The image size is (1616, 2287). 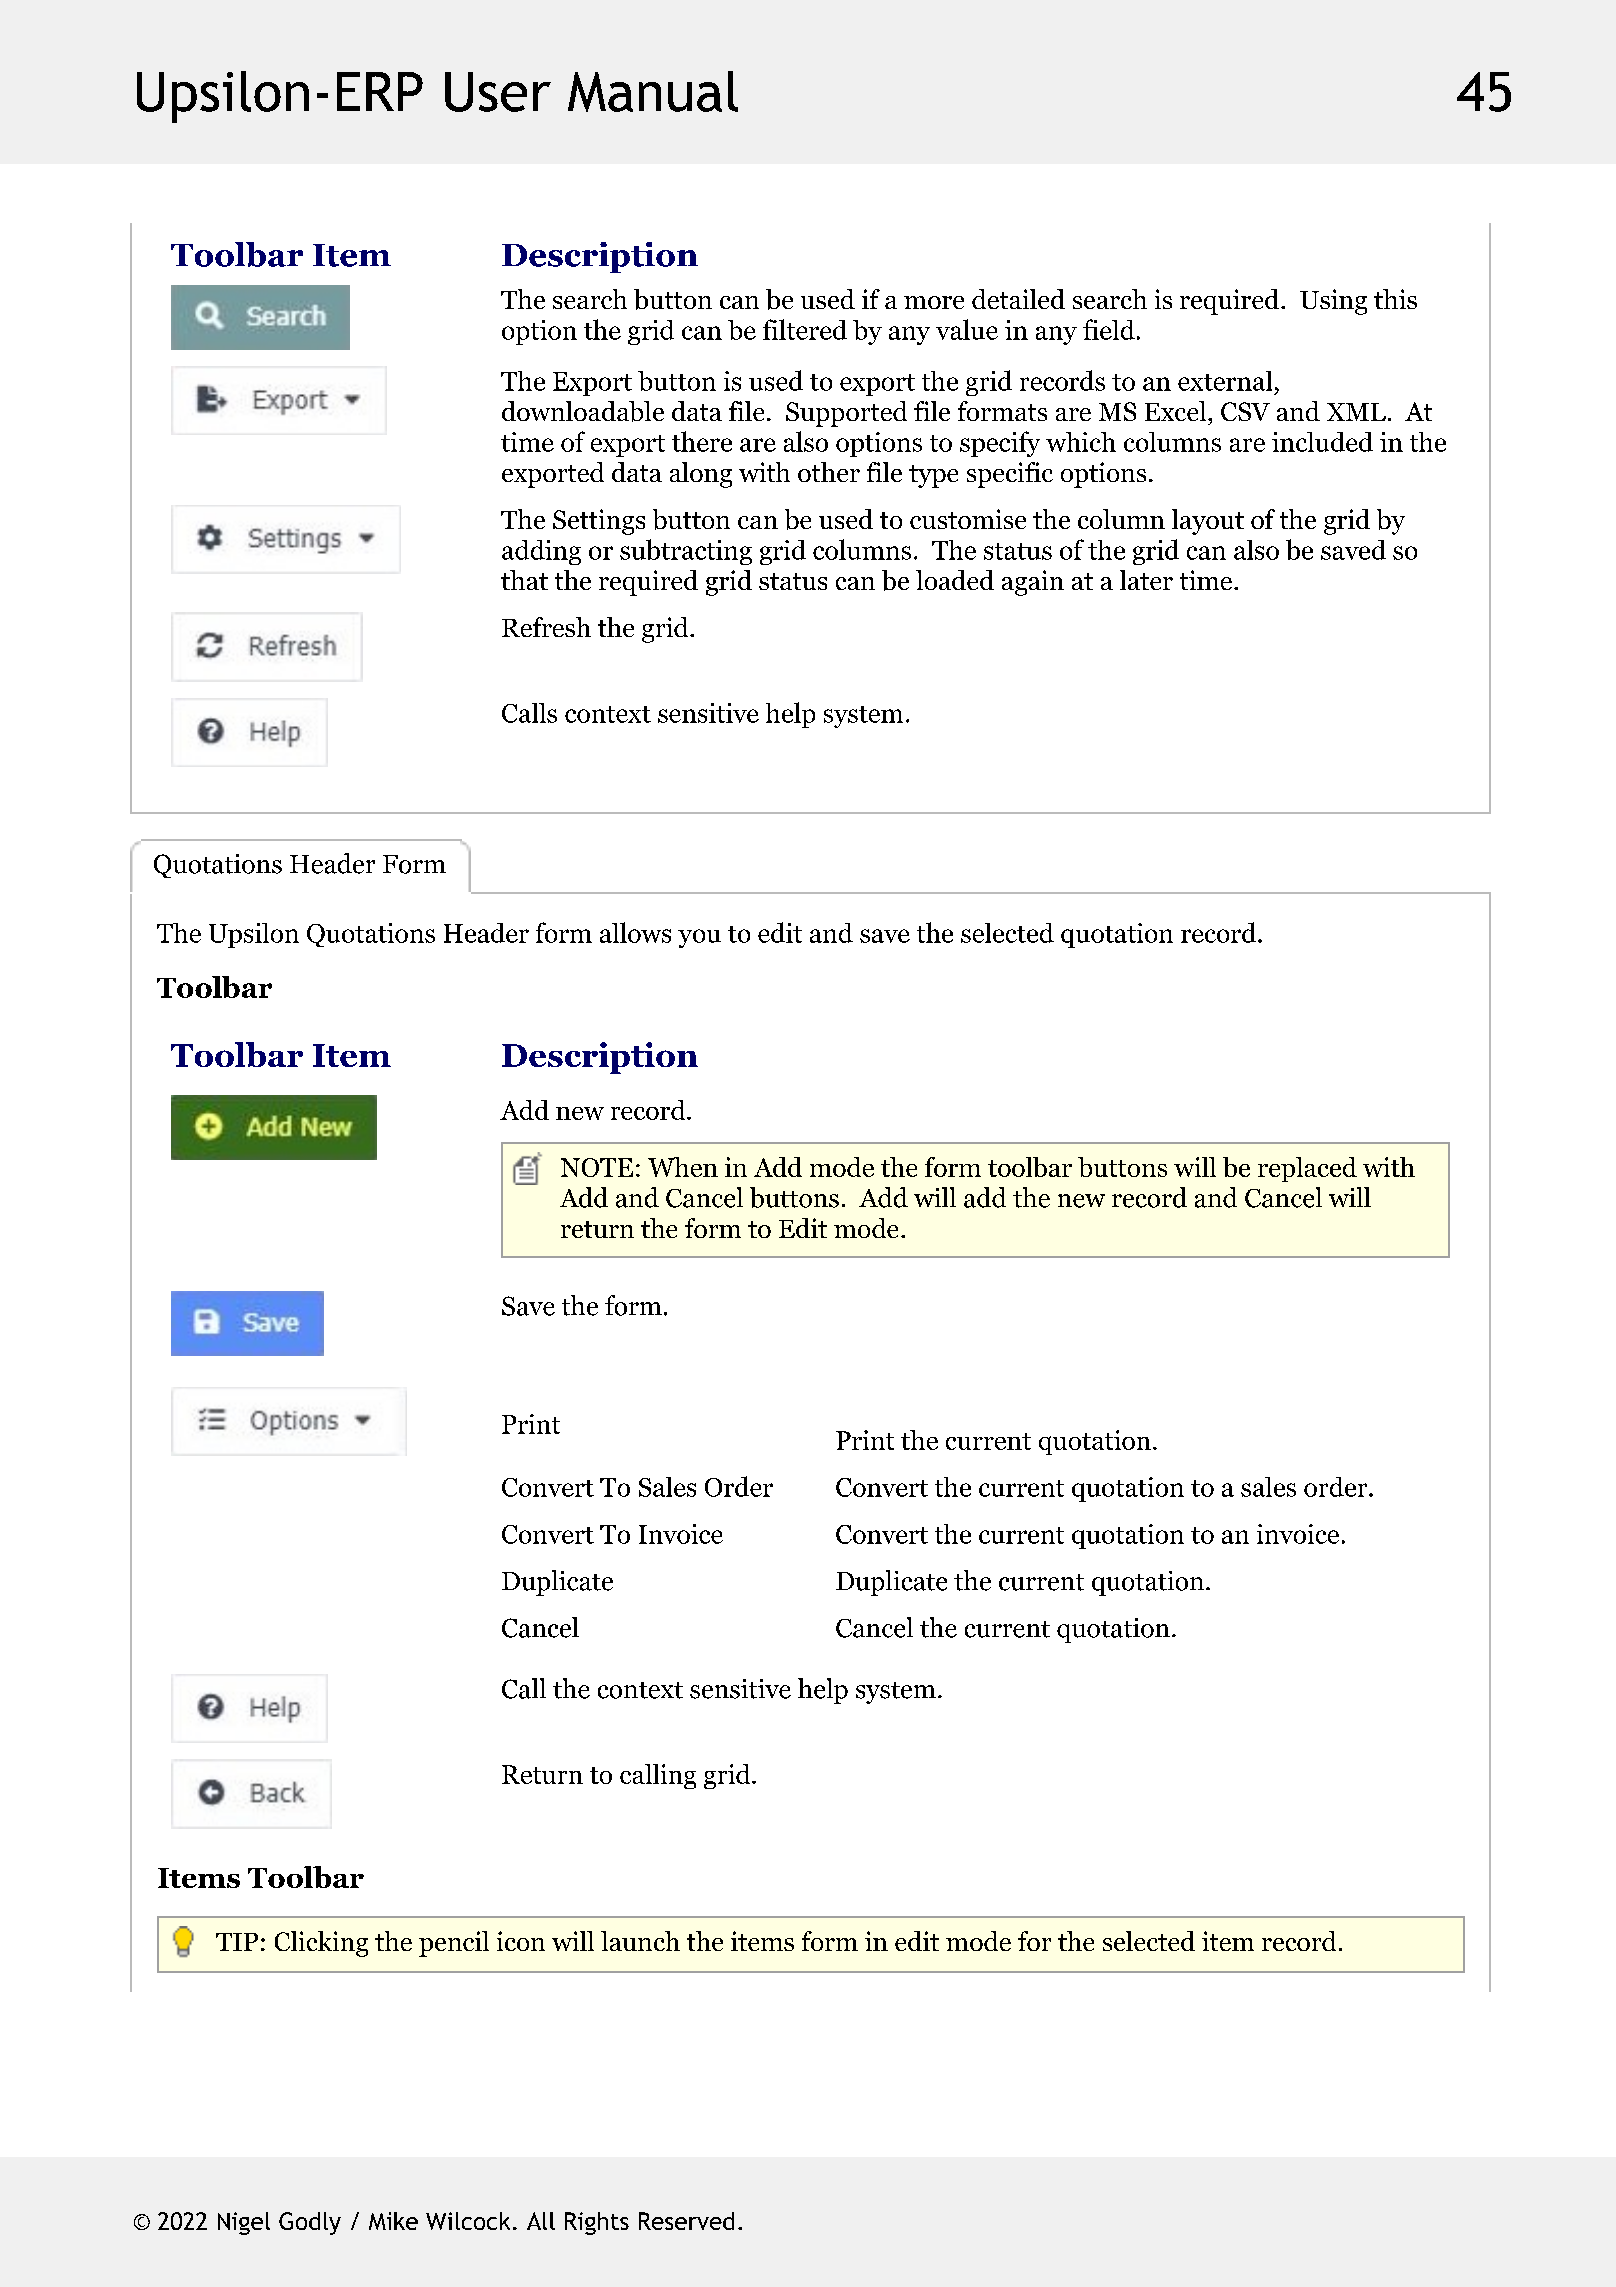 I want to click on Mike, so click(x=393, y=2221).
